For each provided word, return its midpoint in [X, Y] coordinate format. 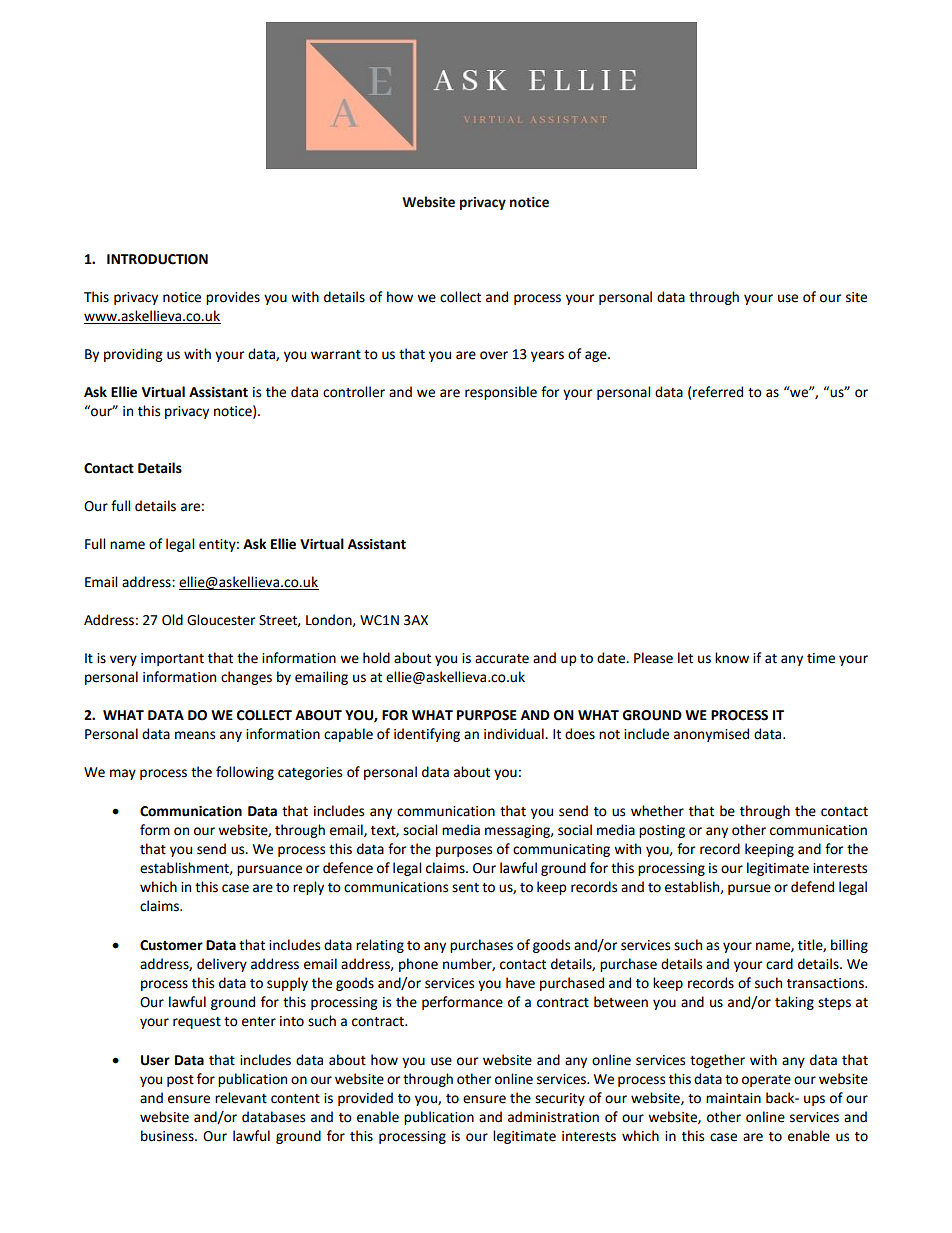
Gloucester [221, 620]
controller [354, 392]
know [732, 658]
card [779, 964]
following [245, 773]
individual [515, 734]
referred [718, 392]
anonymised [711, 735]
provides [233, 298]
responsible [501, 393]
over [494, 355]
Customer [171, 945]
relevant [241, 1098]
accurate [502, 659]
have [520, 983]
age [597, 356]
